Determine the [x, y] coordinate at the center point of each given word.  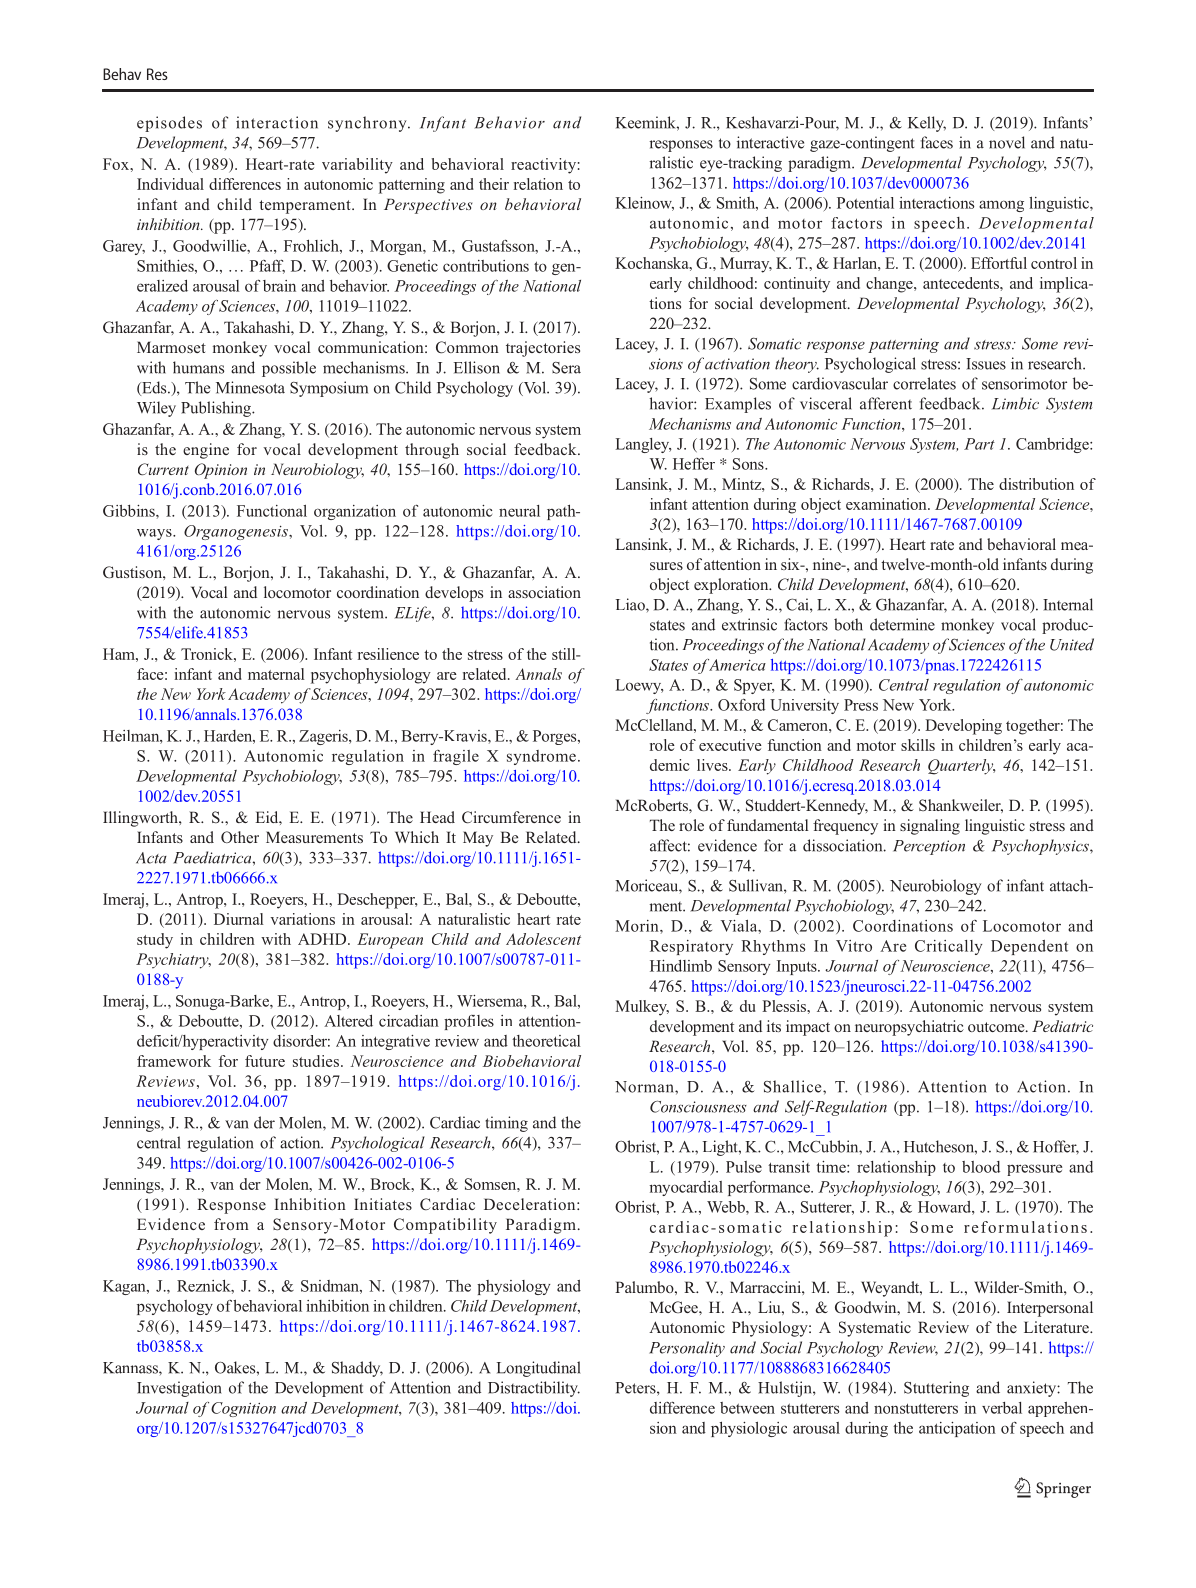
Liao [631, 604]
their [494, 184]
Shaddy [357, 1369]
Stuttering [936, 1389]
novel [1007, 142]
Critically [948, 947]
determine [902, 624]
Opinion [221, 471]
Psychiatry [173, 961]
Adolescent [543, 939]
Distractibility [534, 1389]
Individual [170, 184]
